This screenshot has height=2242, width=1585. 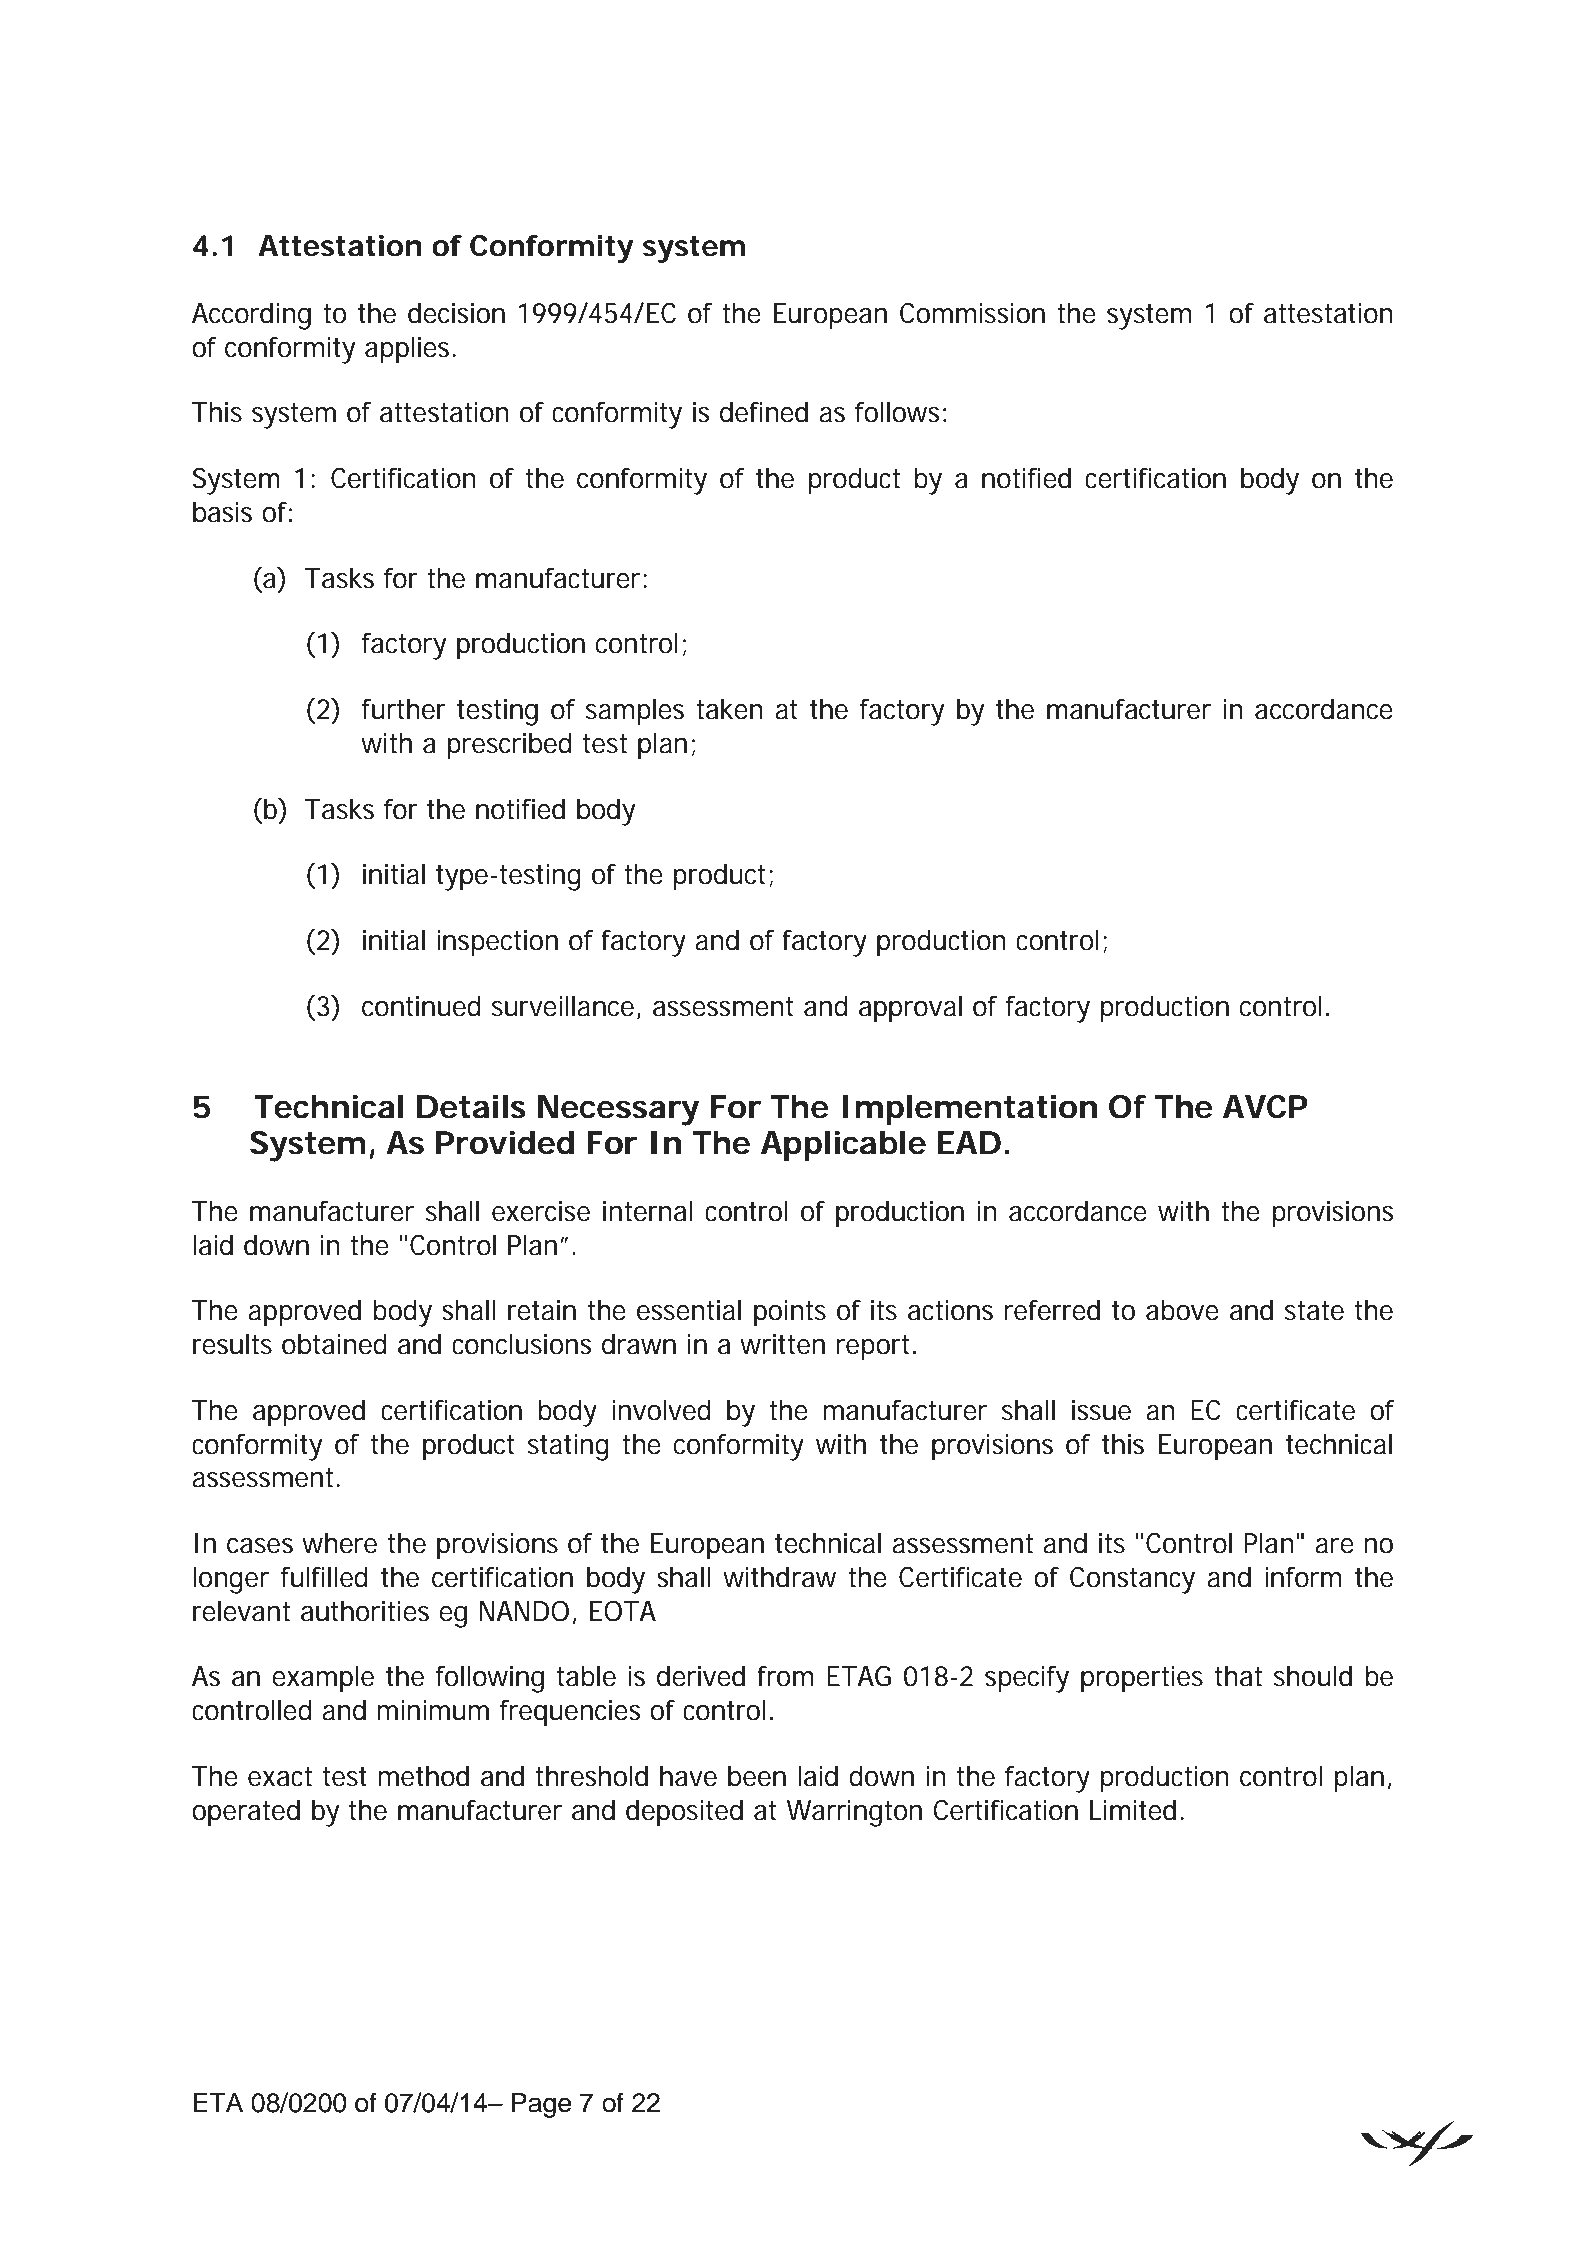 I want to click on Warrington, so click(x=854, y=1813).
